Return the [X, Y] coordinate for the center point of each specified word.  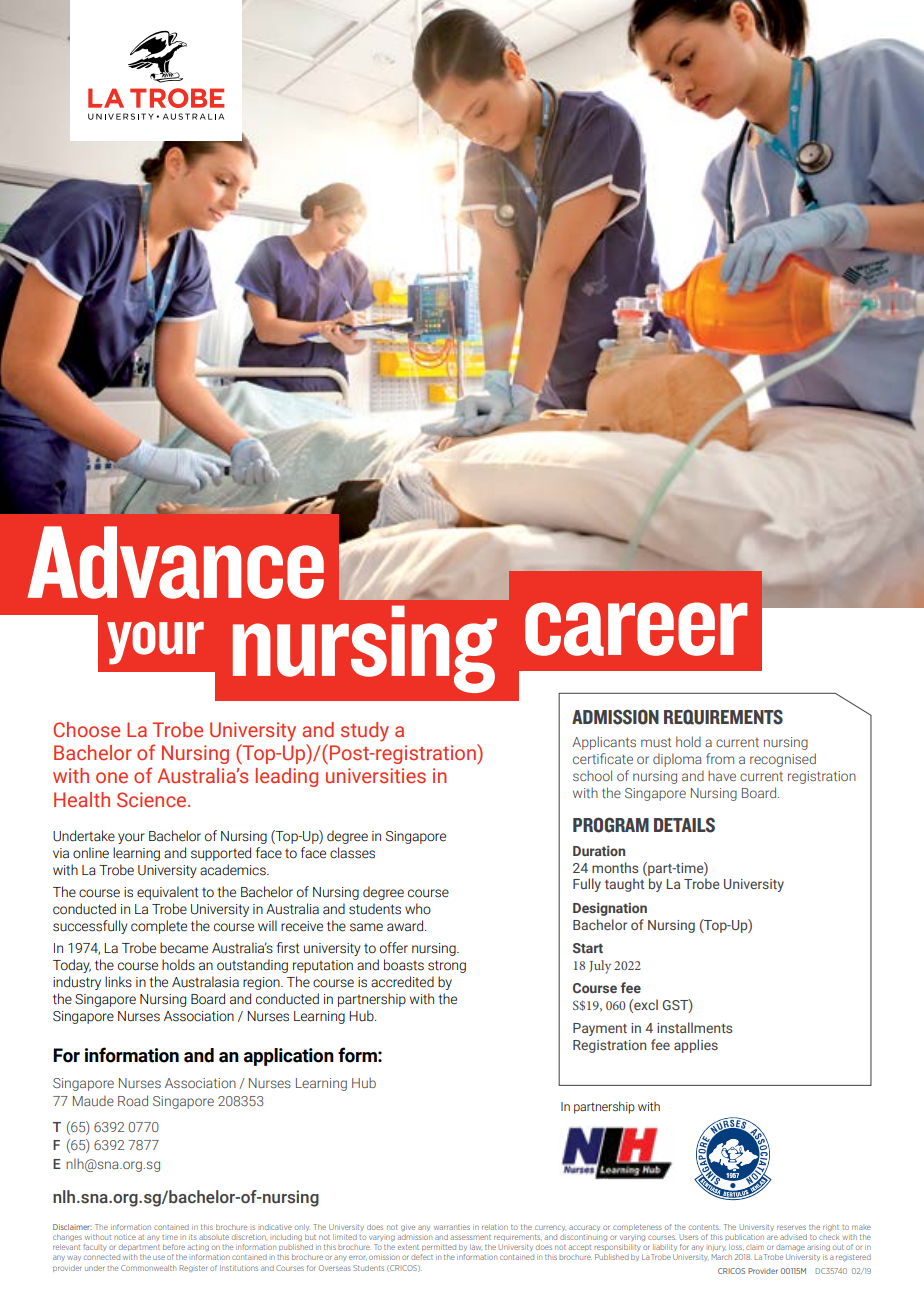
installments [694, 1027]
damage [790, 1248]
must [656, 742]
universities [376, 776]
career [636, 629]
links [118, 982]
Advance [175, 562]
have [722, 775]
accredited [402, 982]
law [475, 1247]
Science [153, 800]
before [174, 1247]
